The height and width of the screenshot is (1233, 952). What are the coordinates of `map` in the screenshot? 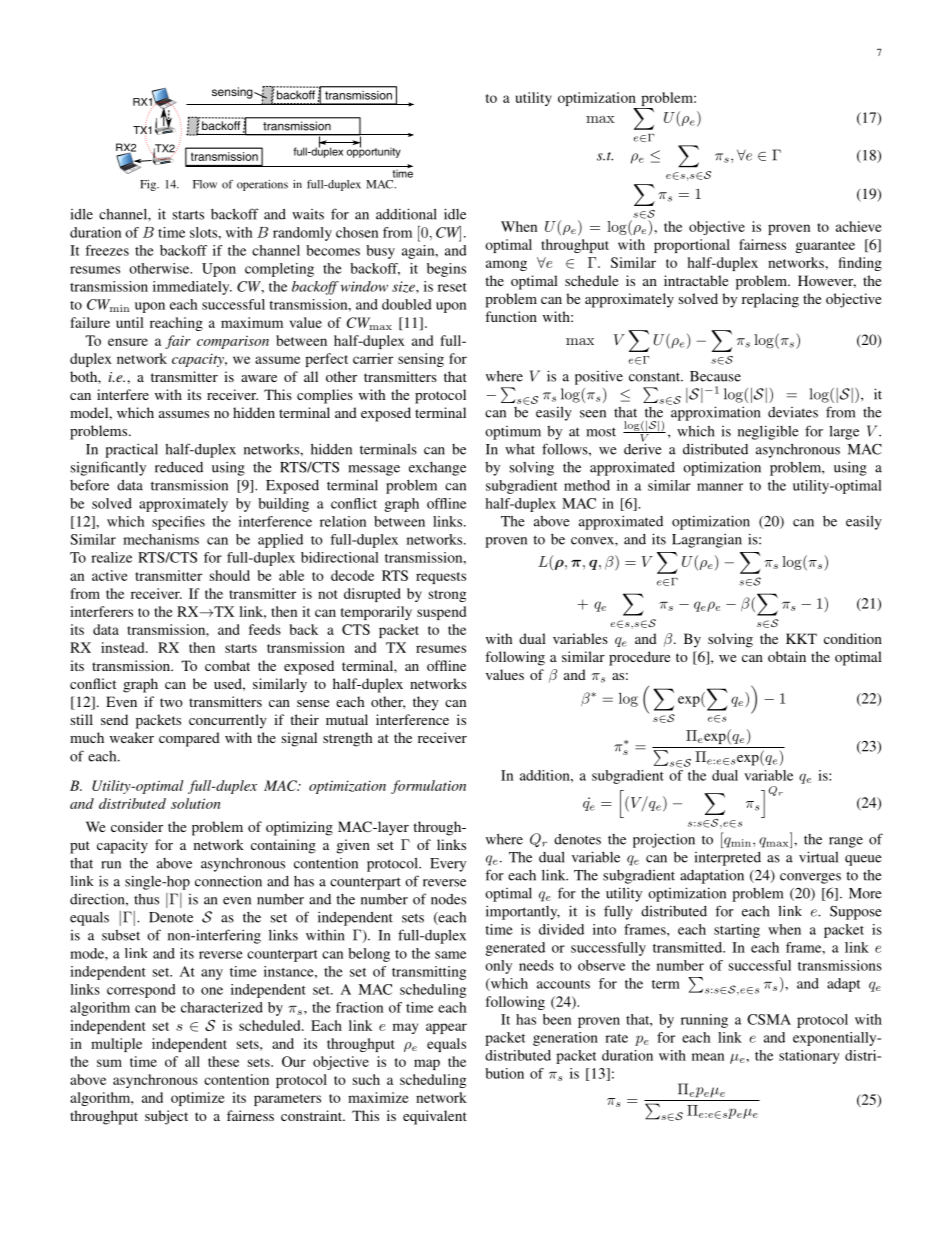 It's located at (427, 1064).
